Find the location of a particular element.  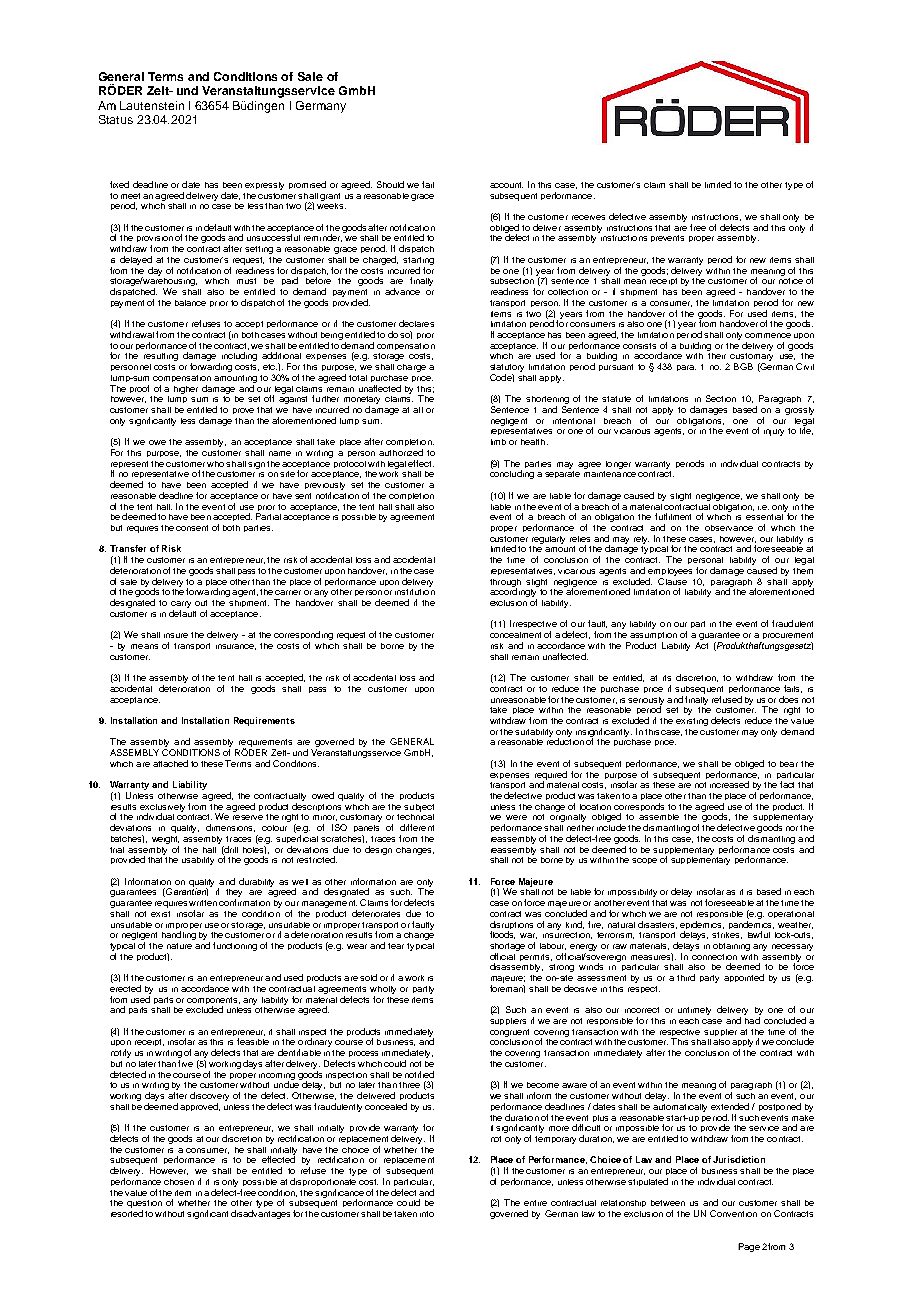

account is located at coordinates (506, 185).
